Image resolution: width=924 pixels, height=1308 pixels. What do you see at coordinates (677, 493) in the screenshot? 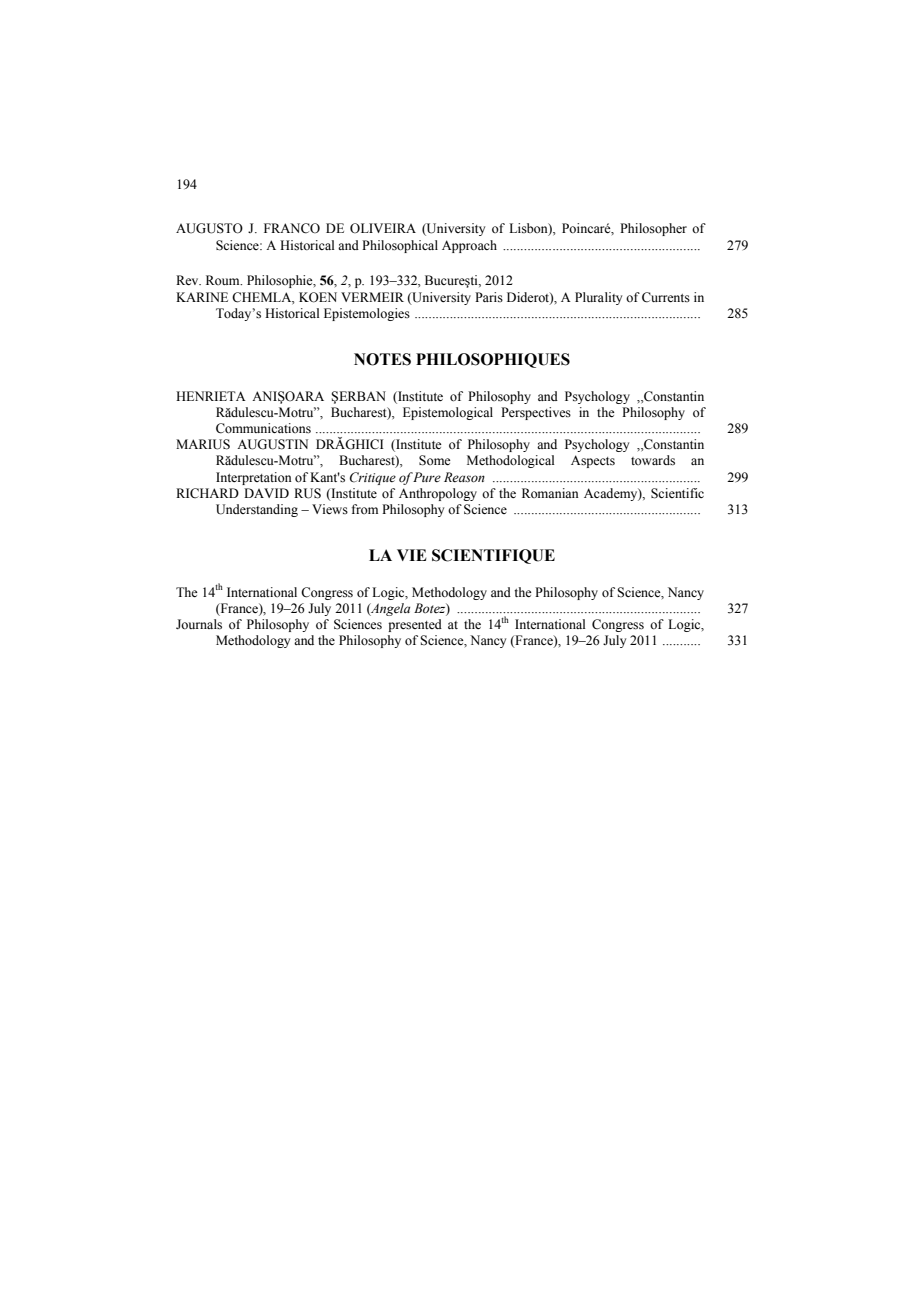
I see `Scientific` at bounding box center [677, 493].
